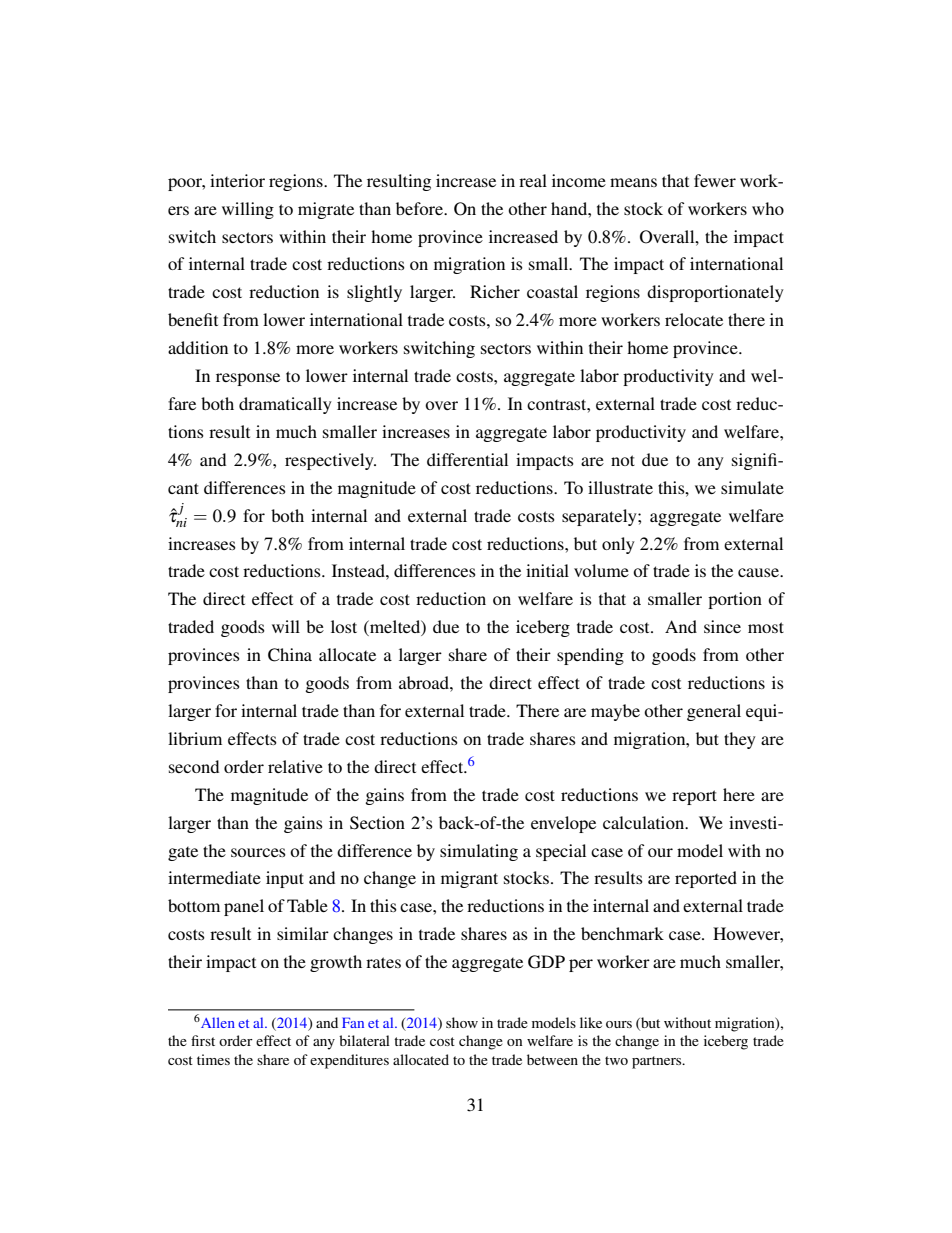 This screenshot has height=1233, width=952. Describe the element at coordinates (213, 1059) in the screenshot. I see `times` at that location.
